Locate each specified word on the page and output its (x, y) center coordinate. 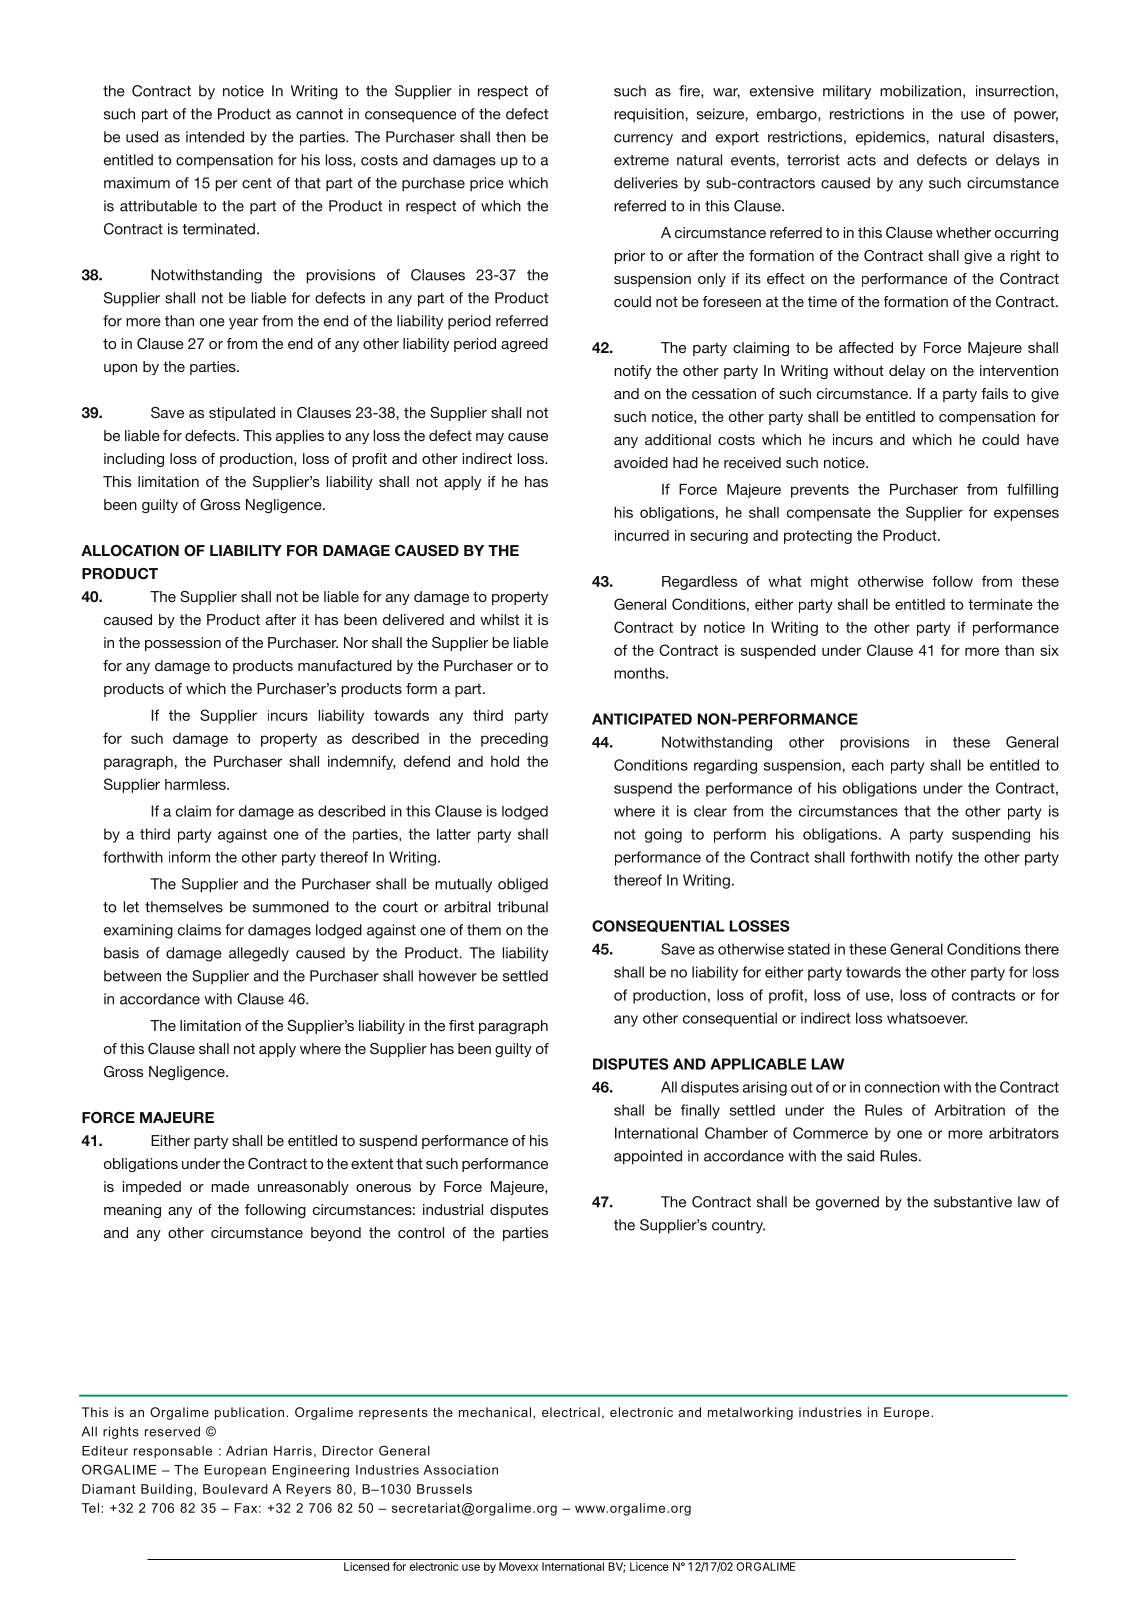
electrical (571, 1412)
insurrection (1015, 91)
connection (902, 1087)
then (511, 137)
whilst (499, 619)
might (830, 583)
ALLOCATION (130, 551)
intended (215, 137)
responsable (173, 1452)
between (132, 976)
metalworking (750, 1413)
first (461, 1025)
